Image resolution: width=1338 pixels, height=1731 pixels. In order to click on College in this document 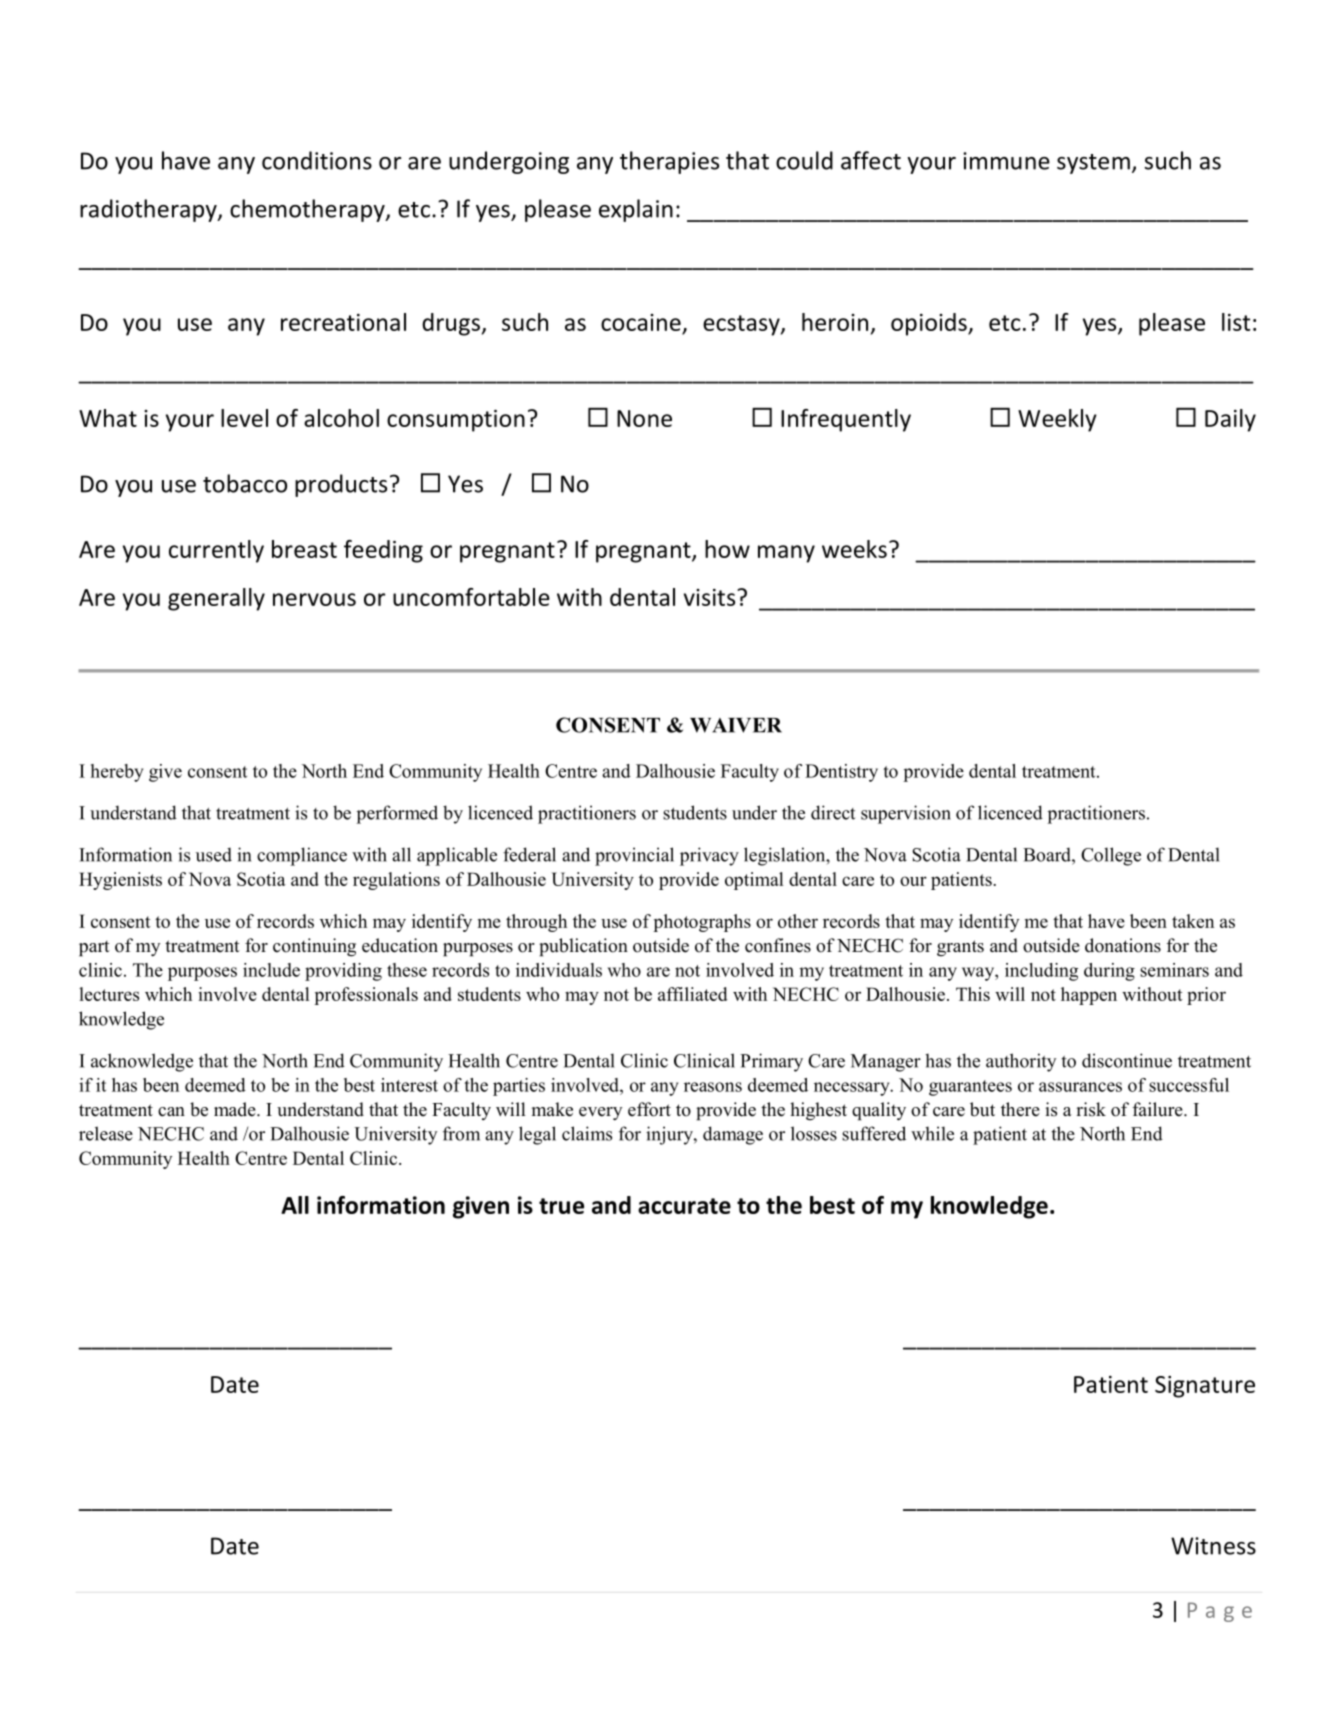, I will do `click(1111, 856)`.
